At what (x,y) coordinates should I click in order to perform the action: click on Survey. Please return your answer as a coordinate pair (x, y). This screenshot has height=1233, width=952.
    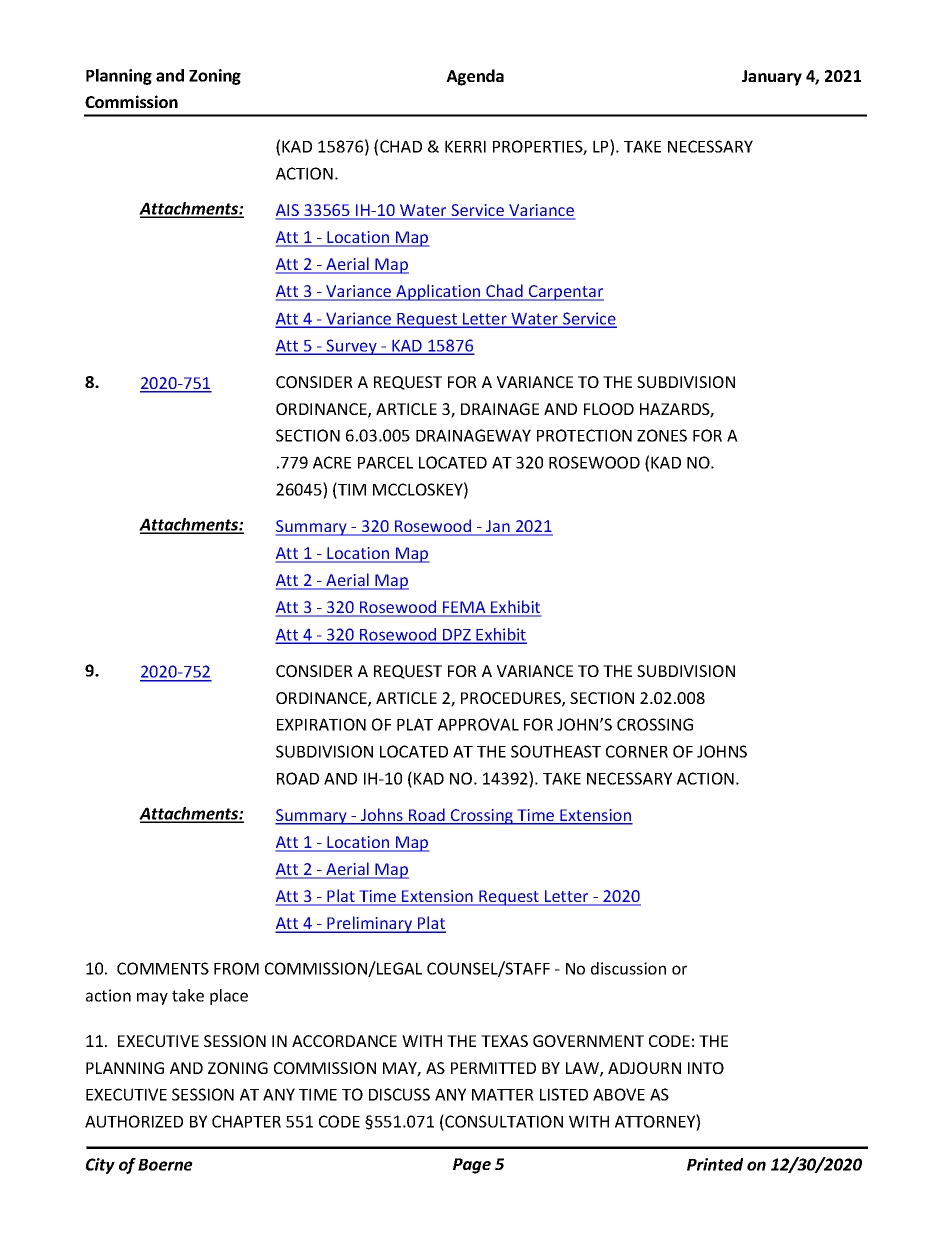
    Looking at the image, I should click on (352, 347).
